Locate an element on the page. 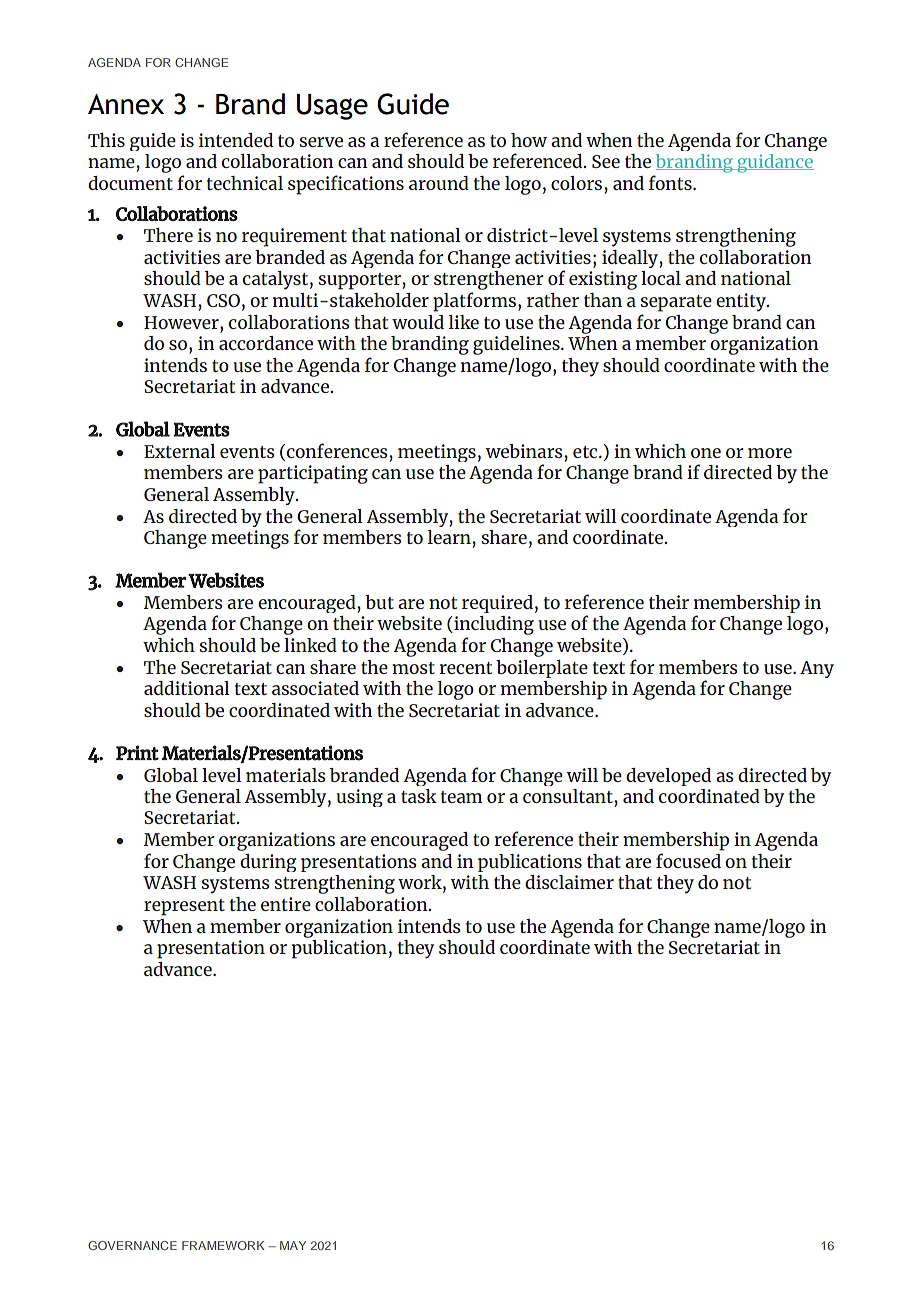  GOVERNANCE is located at coordinates (132, 1245).
